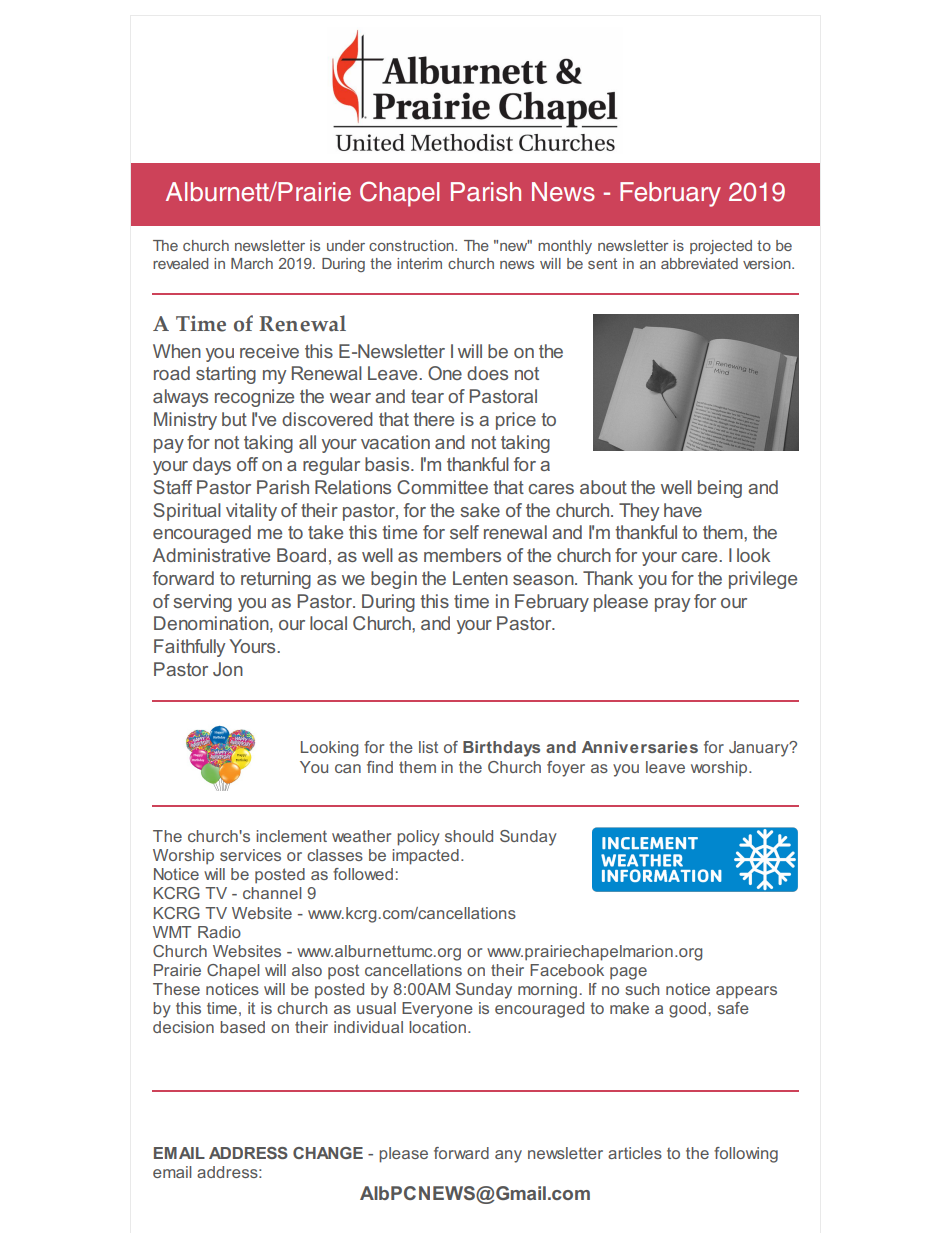 Image resolution: width=952 pixels, height=1233 pixels. Describe the element at coordinates (250, 855) in the screenshot. I see `services` at that location.
